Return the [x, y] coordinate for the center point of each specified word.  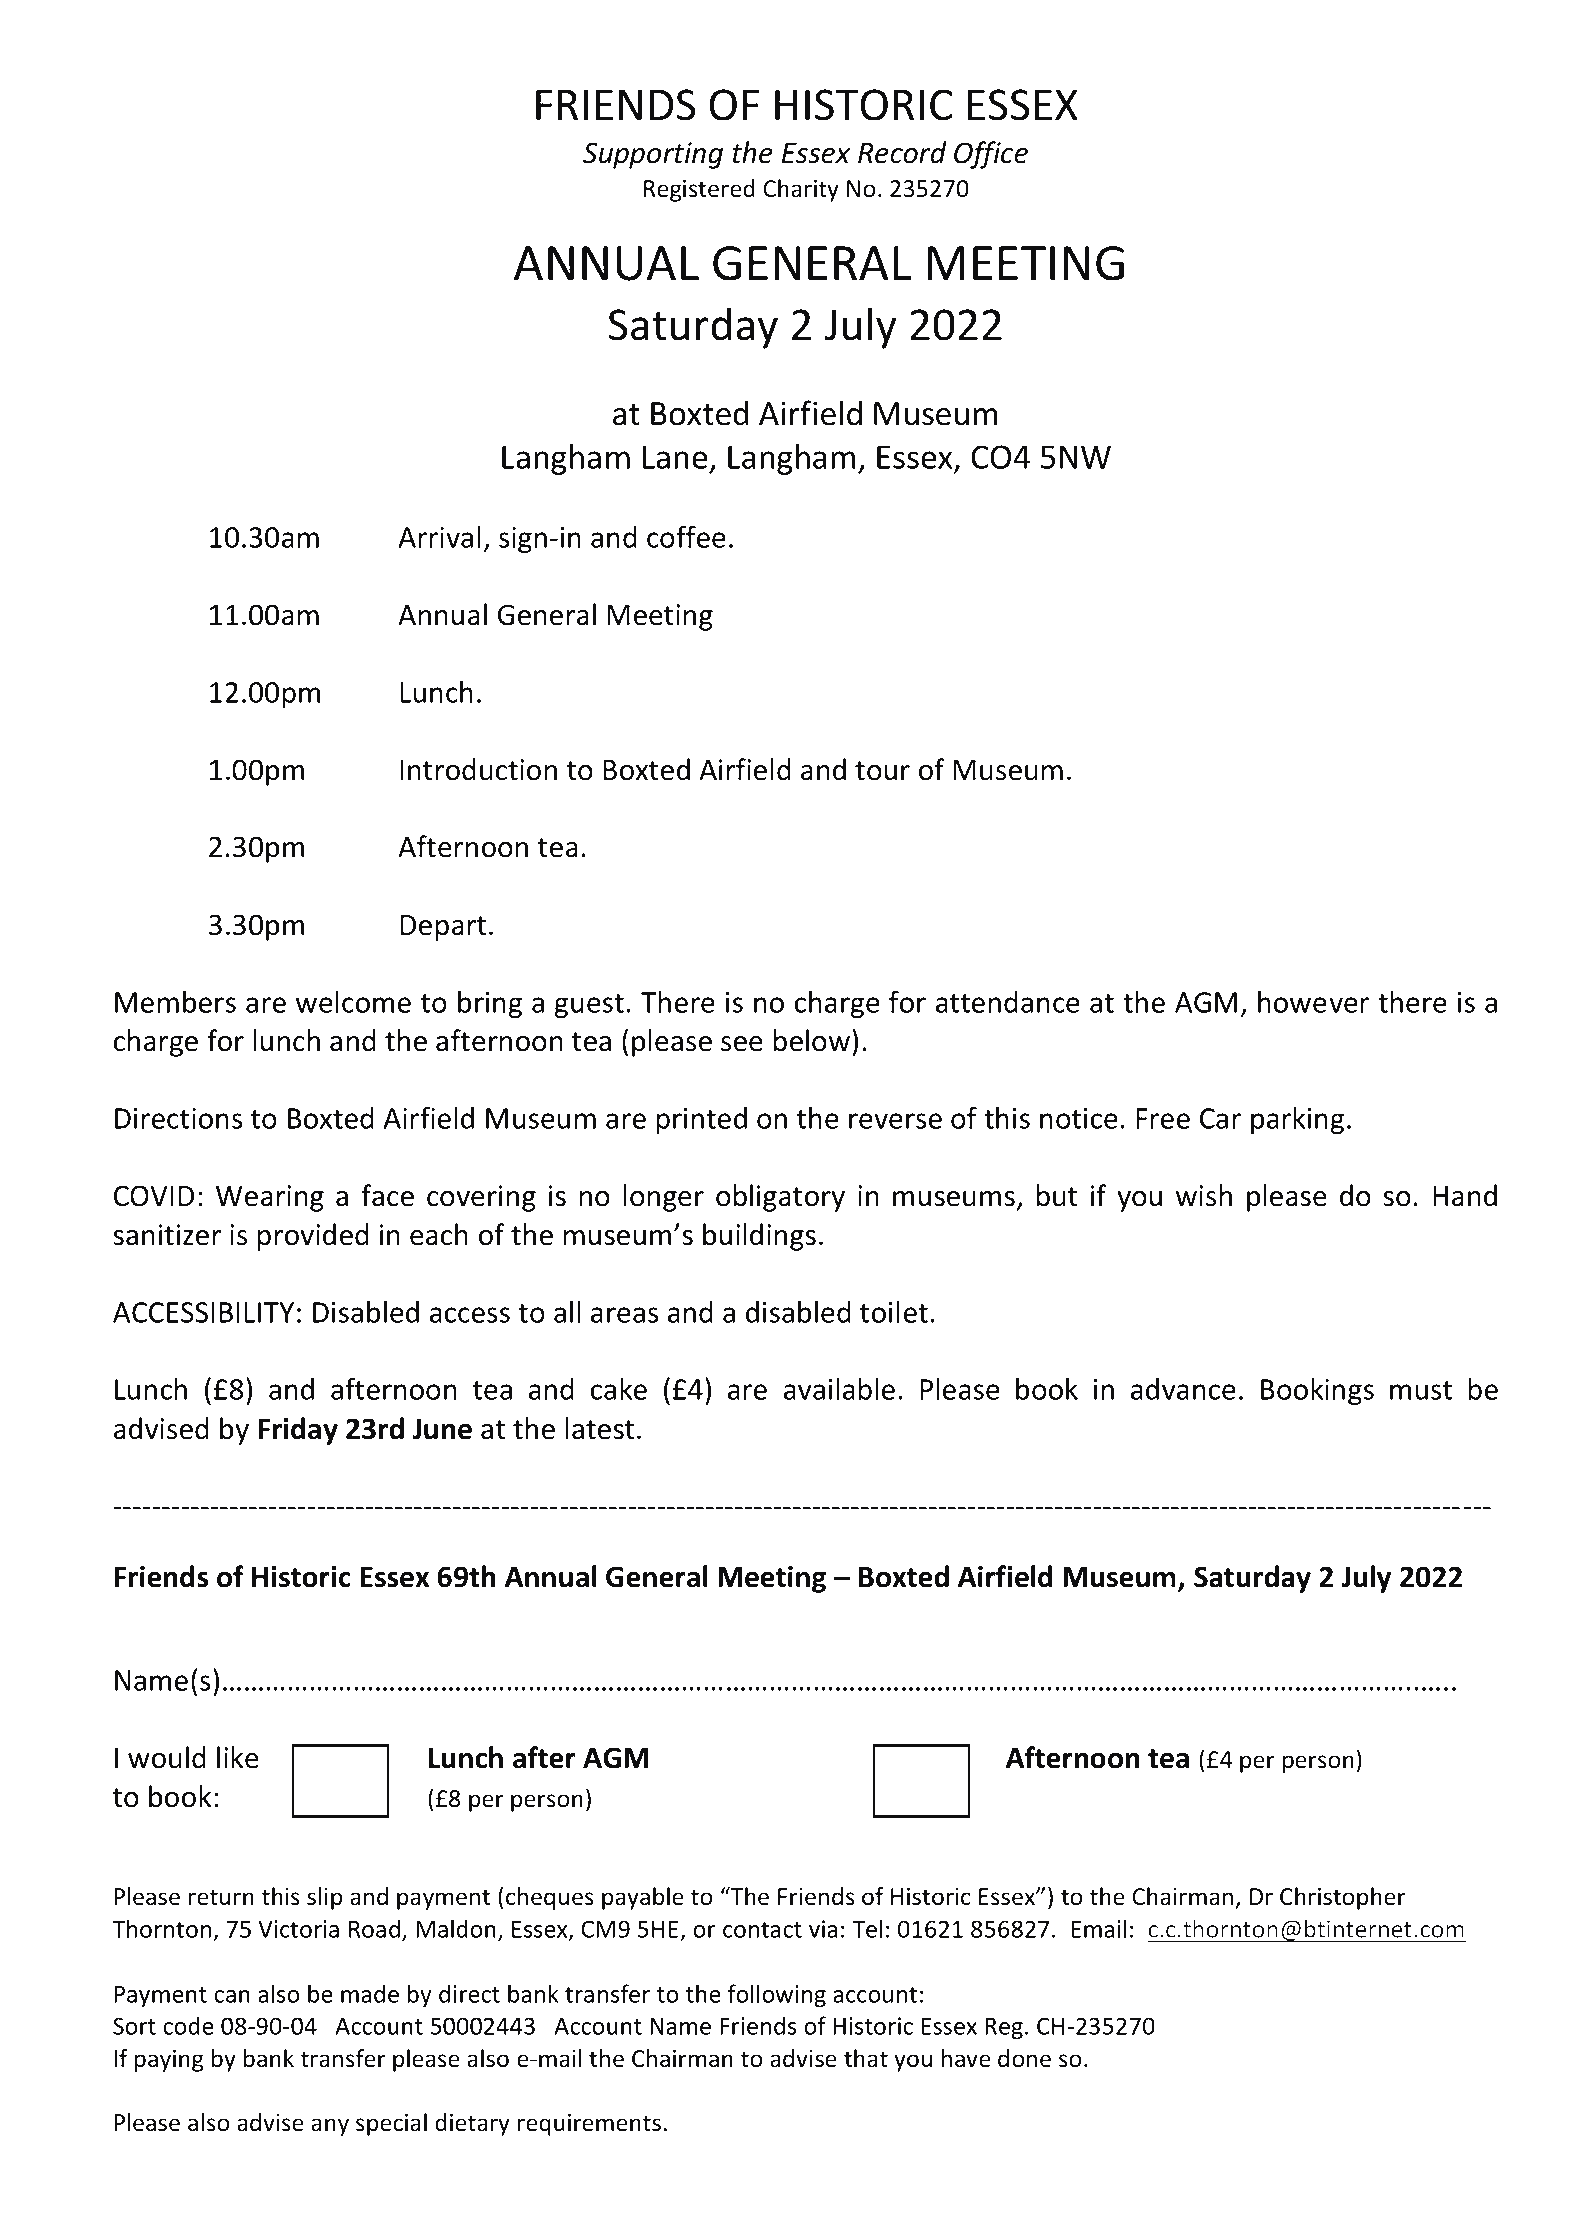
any [330, 2127]
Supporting [653, 155]
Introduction [478, 769]
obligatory [780, 1198]
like [238, 1757]
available [839, 1389]
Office [991, 155]
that [866, 2058]
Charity [801, 190]
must [1421, 1390]
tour [882, 771]
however [1313, 1002]
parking [1297, 1120]
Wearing [270, 1198]
